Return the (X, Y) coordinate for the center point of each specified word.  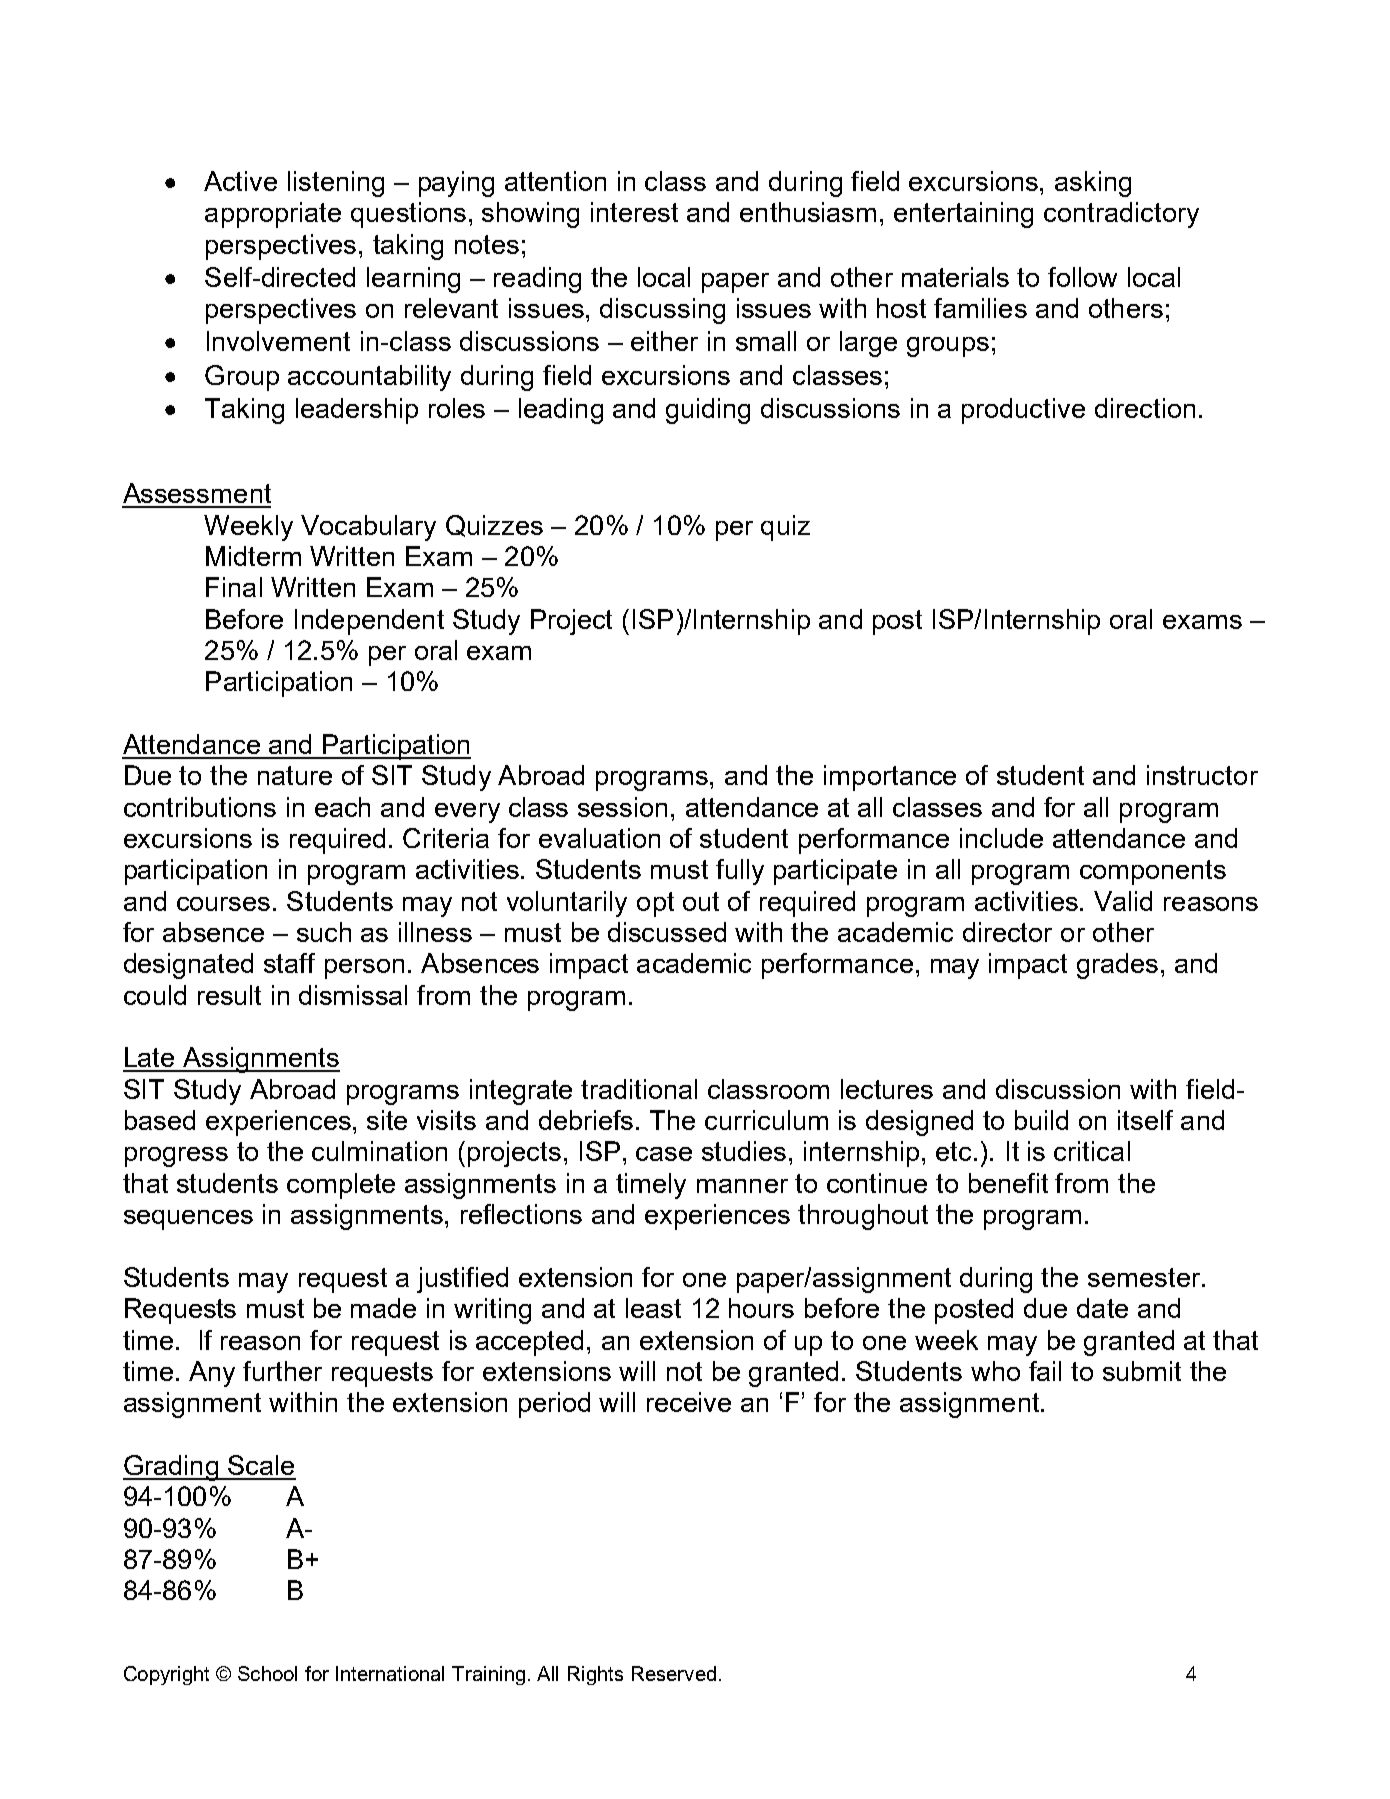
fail (1045, 1371)
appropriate (273, 215)
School (267, 1673)
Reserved (674, 1673)
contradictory (1121, 215)
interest (634, 212)
